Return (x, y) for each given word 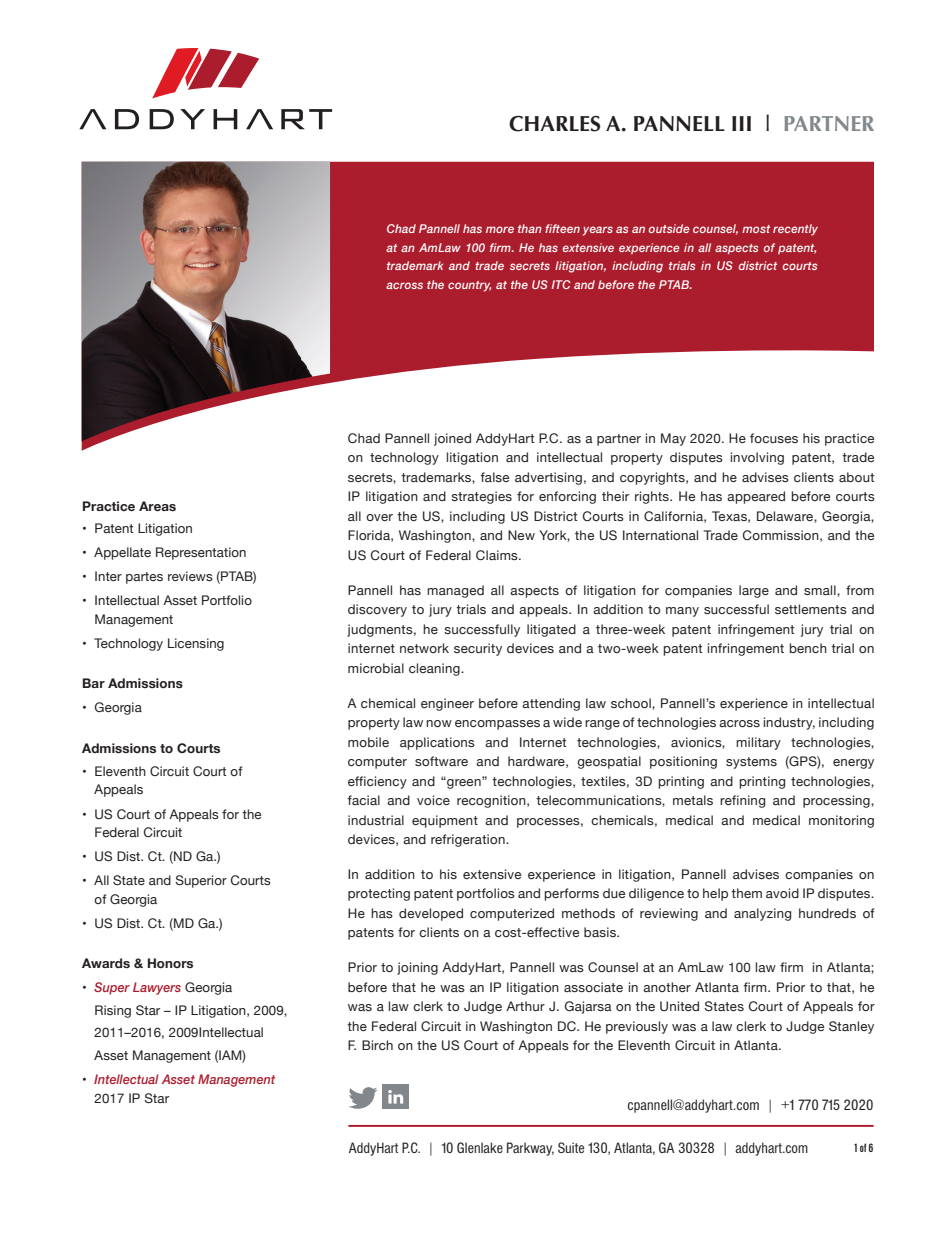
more (500, 229)
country (469, 286)
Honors (170, 963)
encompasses (497, 725)
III (741, 123)
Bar (94, 683)
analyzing (762, 914)
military (758, 743)
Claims (498, 555)
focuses (774, 438)
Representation (201, 553)
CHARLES (554, 123)
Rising (113, 1011)
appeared (756, 497)
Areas (157, 506)
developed (431, 914)
